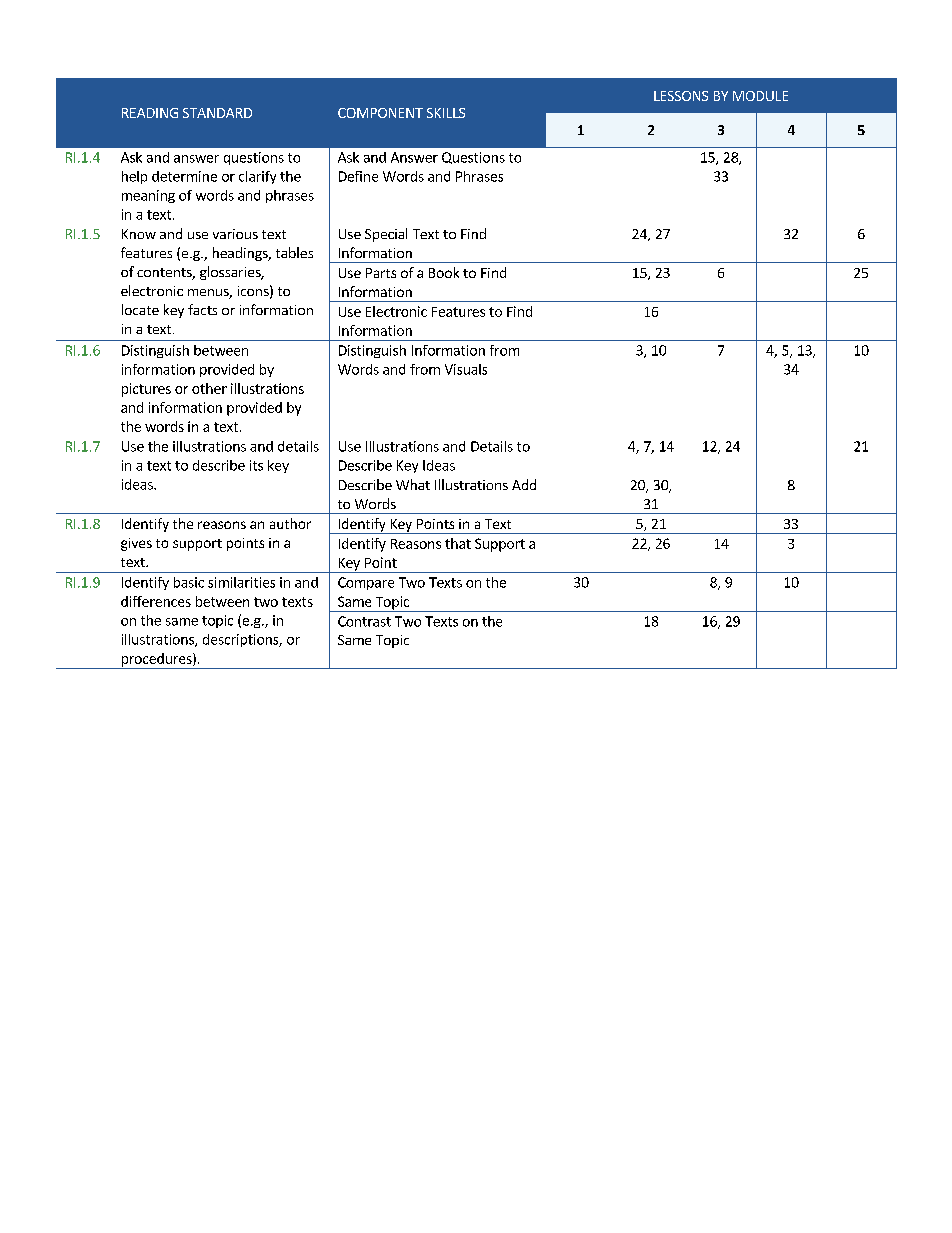 Image resolution: width=952 pixels, height=1233 pixels. Describe the element at coordinates (681, 96) in the screenshot. I see `LESSONS` at that location.
